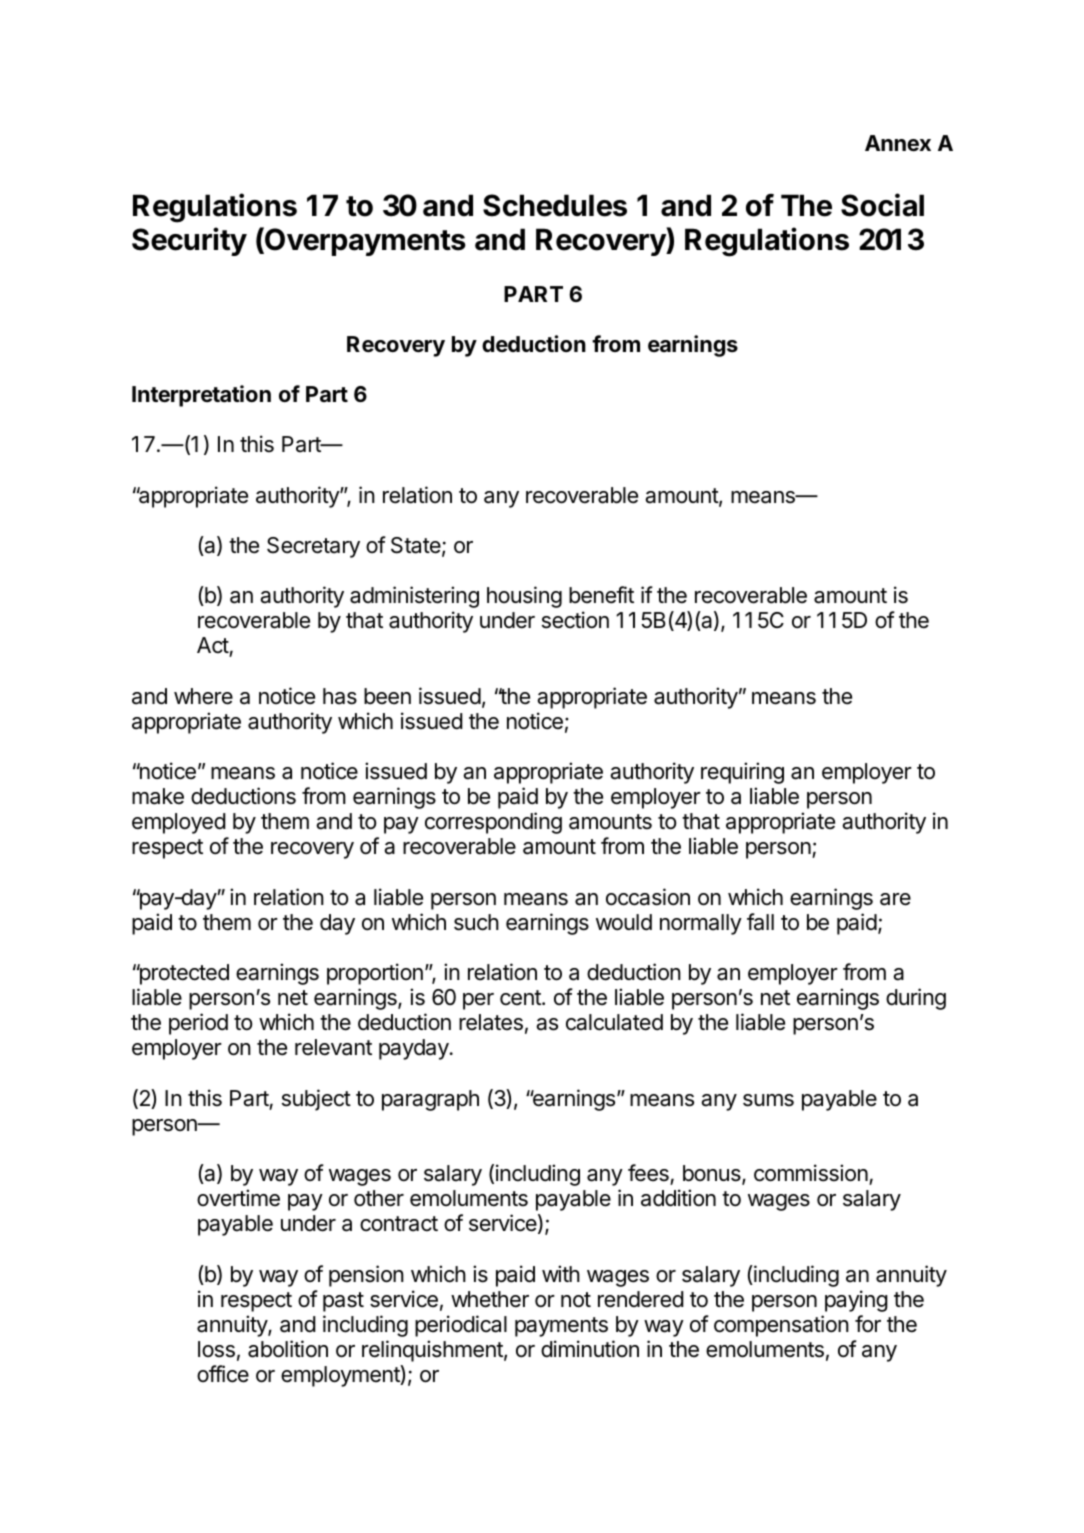 The width and height of the screenshot is (1084, 1533). Describe the element at coordinates (768, 1100) in the screenshot. I see `sums` at that location.
